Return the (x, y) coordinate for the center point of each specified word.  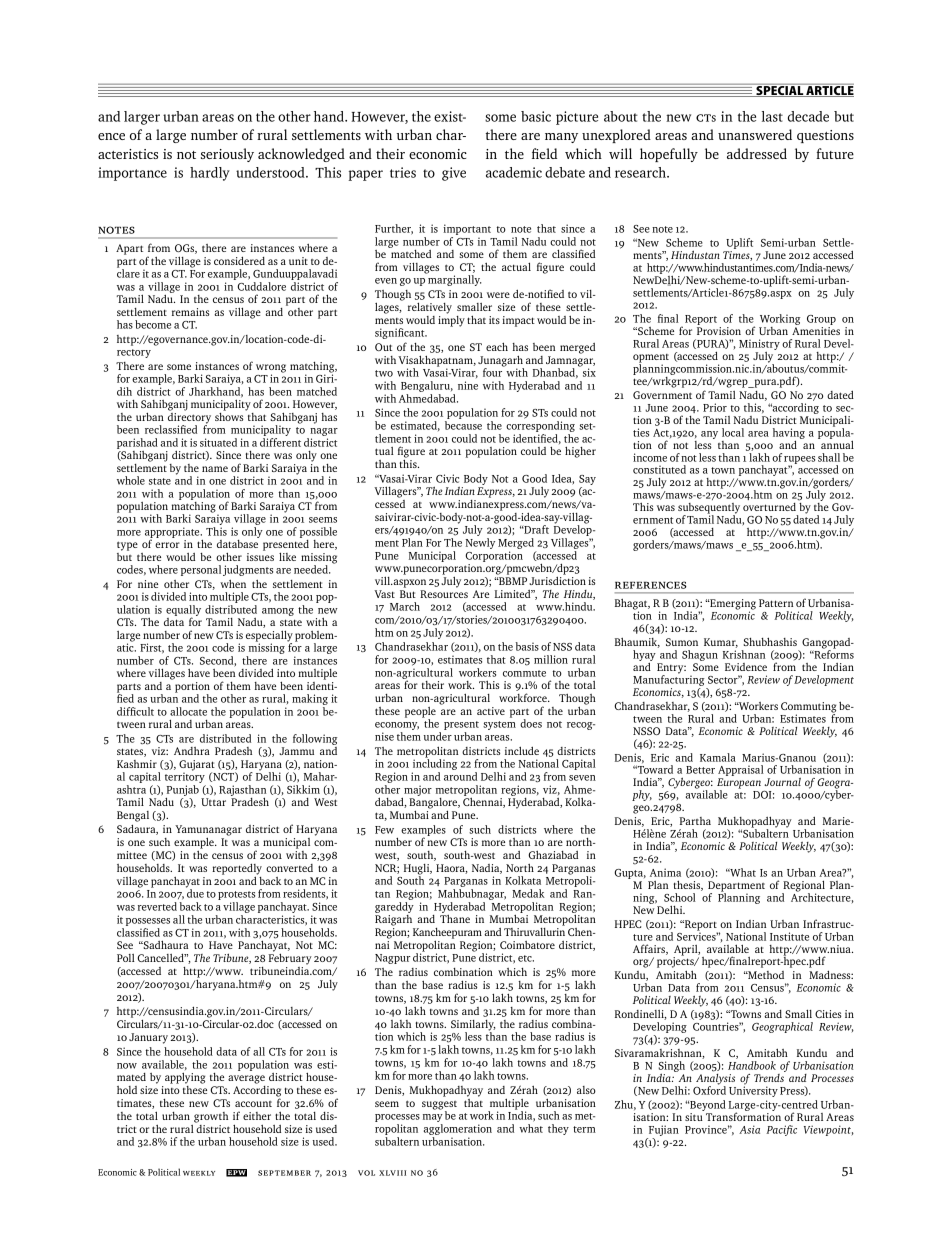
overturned (769, 507)
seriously (227, 155)
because (463, 425)
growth (211, 1117)
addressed (757, 153)
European (738, 784)
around (460, 776)
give (454, 174)
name (215, 469)
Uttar (213, 802)
